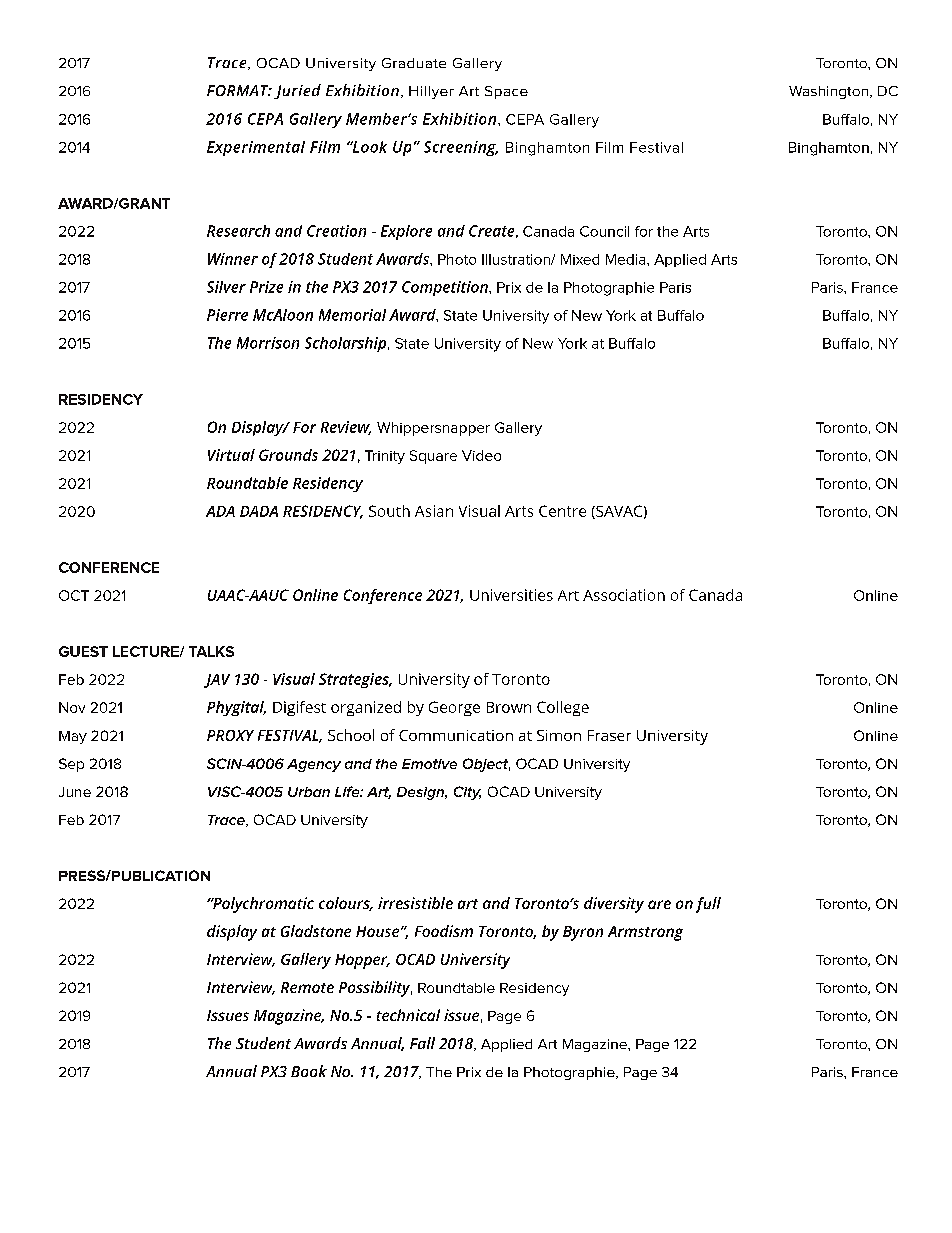  I want to click on Fall, so click(422, 1043).
